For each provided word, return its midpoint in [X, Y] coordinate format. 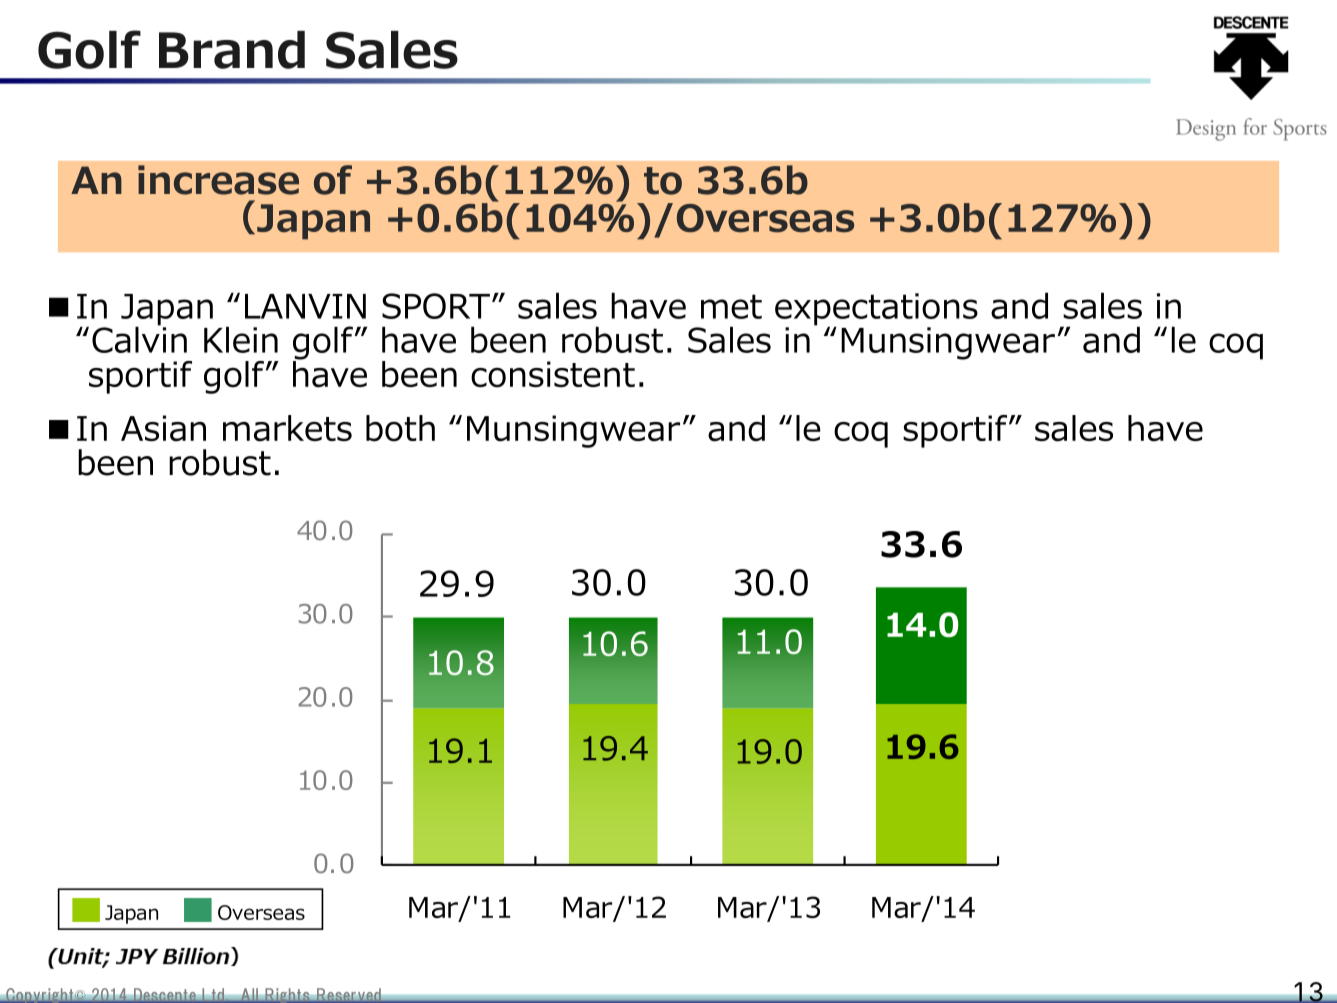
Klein [241, 339]
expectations [876, 310]
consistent [553, 374]
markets [287, 428]
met [731, 306]
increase [218, 180]
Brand [232, 50]
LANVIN [305, 306]
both [400, 428]
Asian [163, 428]
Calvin [139, 338]
